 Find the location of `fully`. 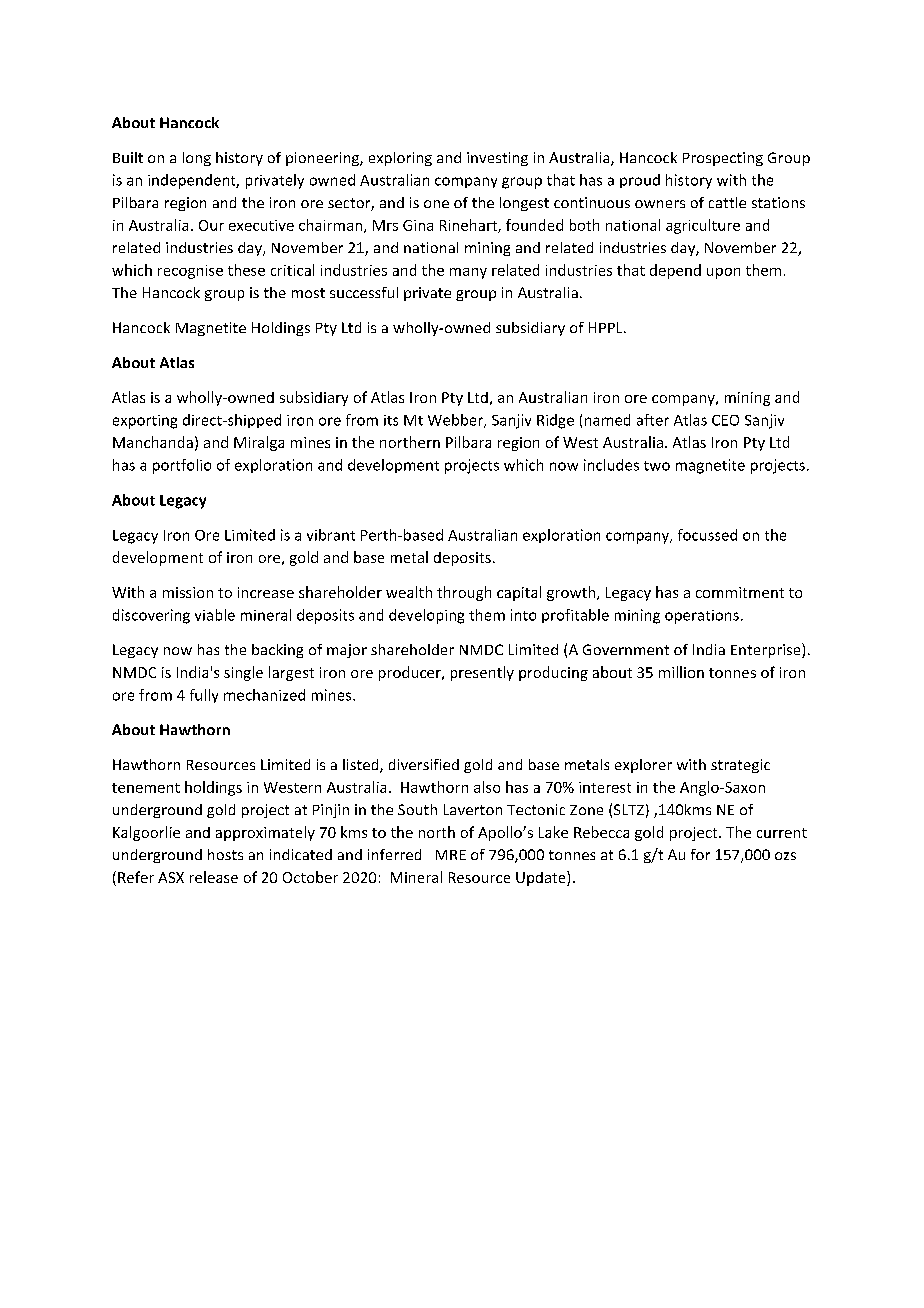

fully is located at coordinates (204, 696).
